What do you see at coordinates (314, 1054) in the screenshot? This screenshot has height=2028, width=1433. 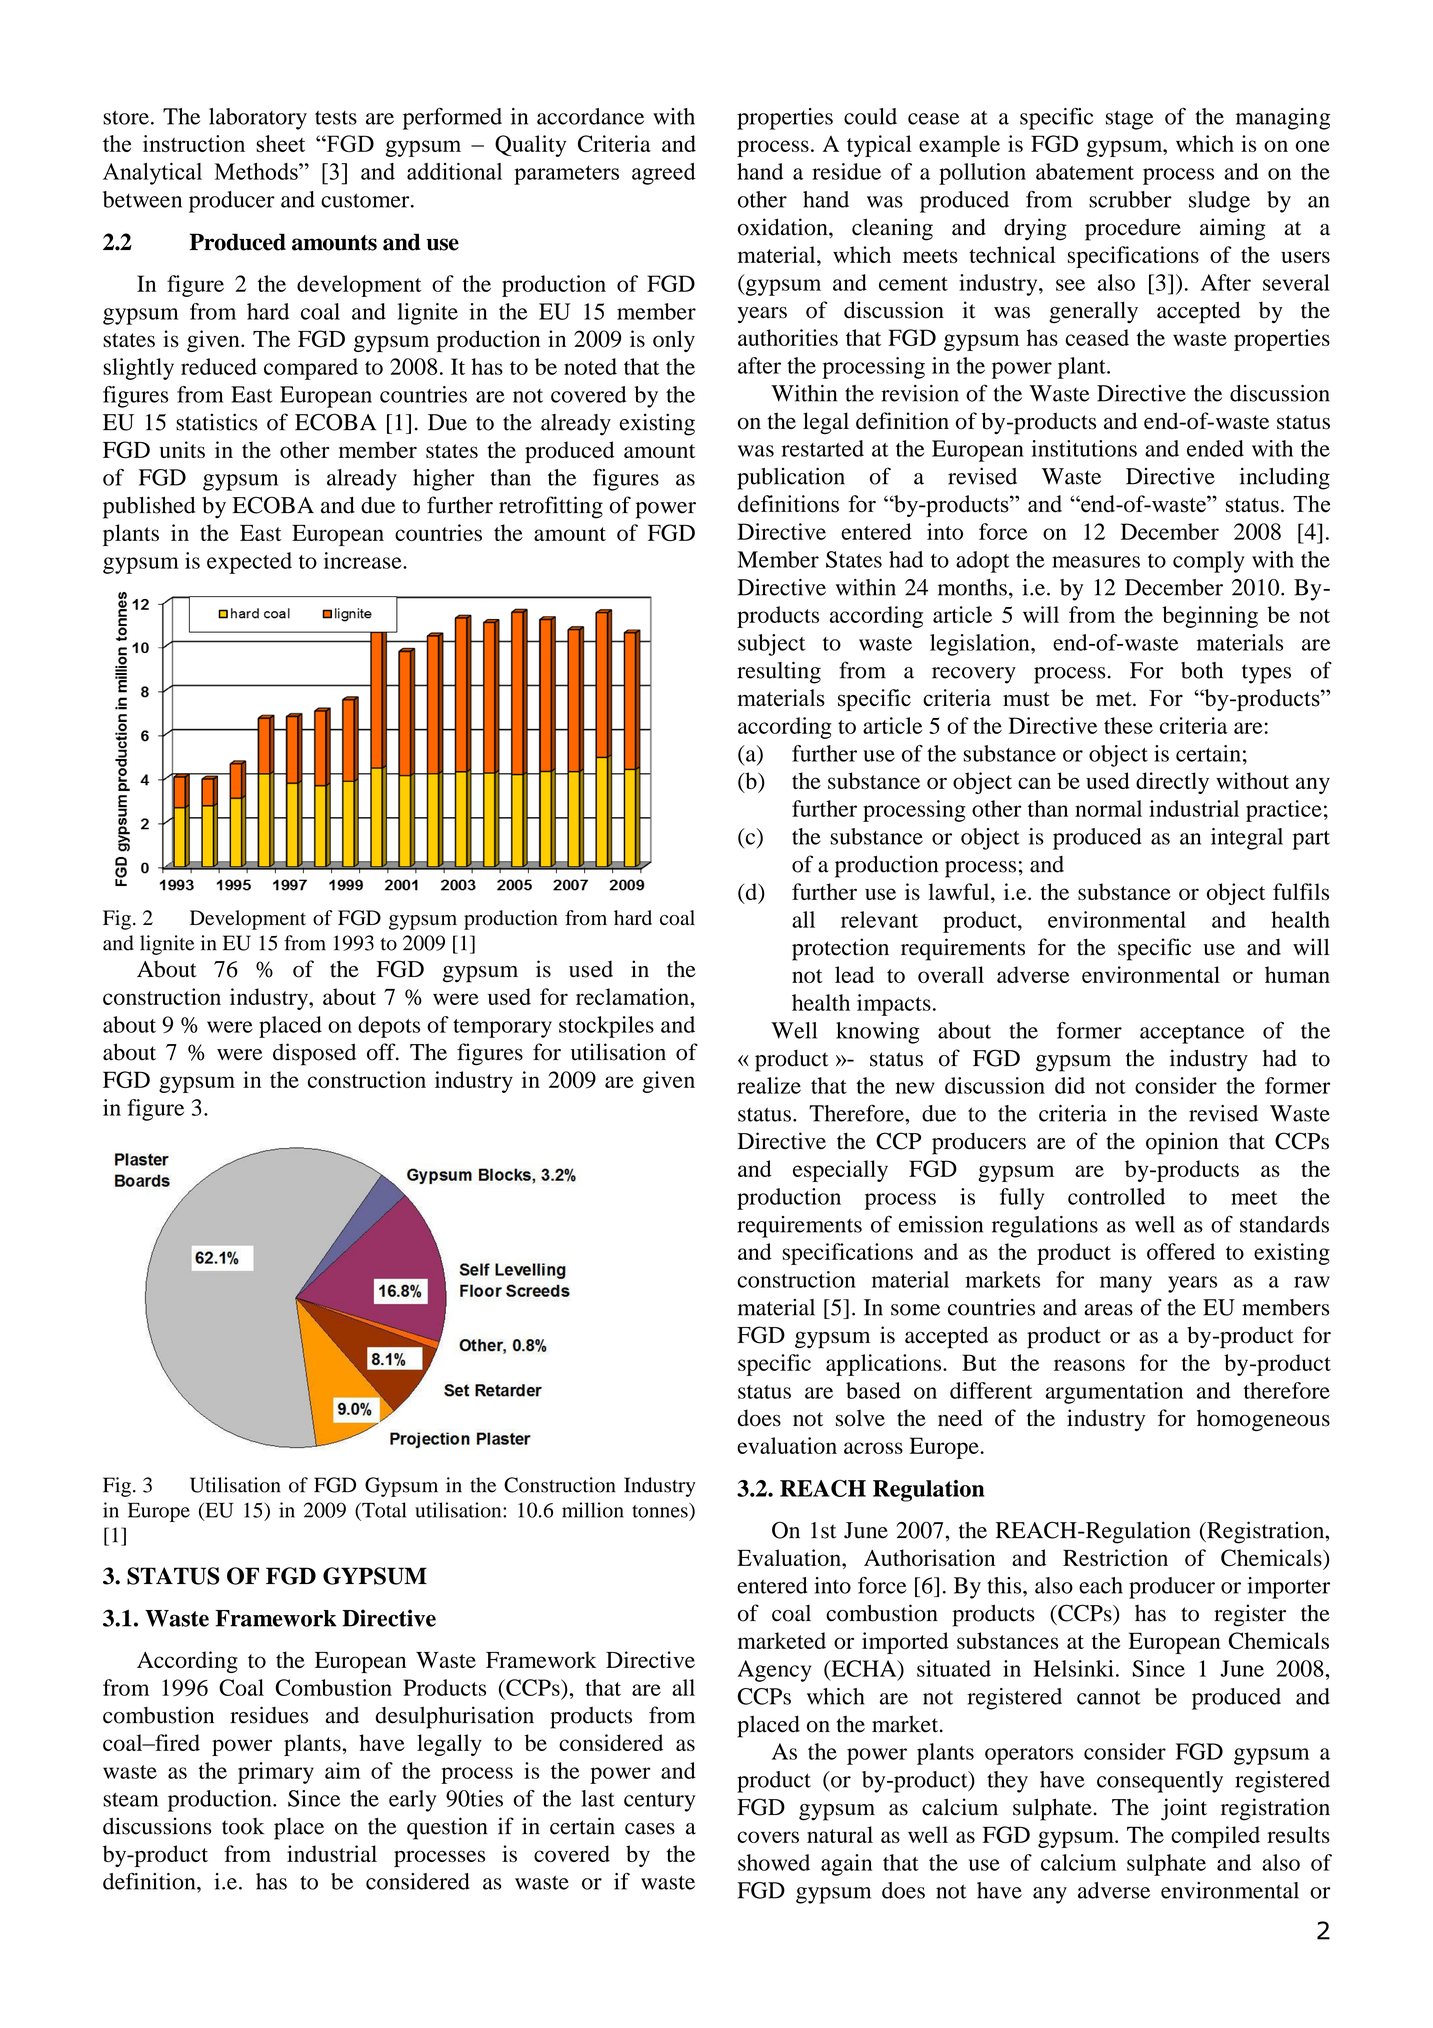 I see `disposed` at bounding box center [314, 1054].
